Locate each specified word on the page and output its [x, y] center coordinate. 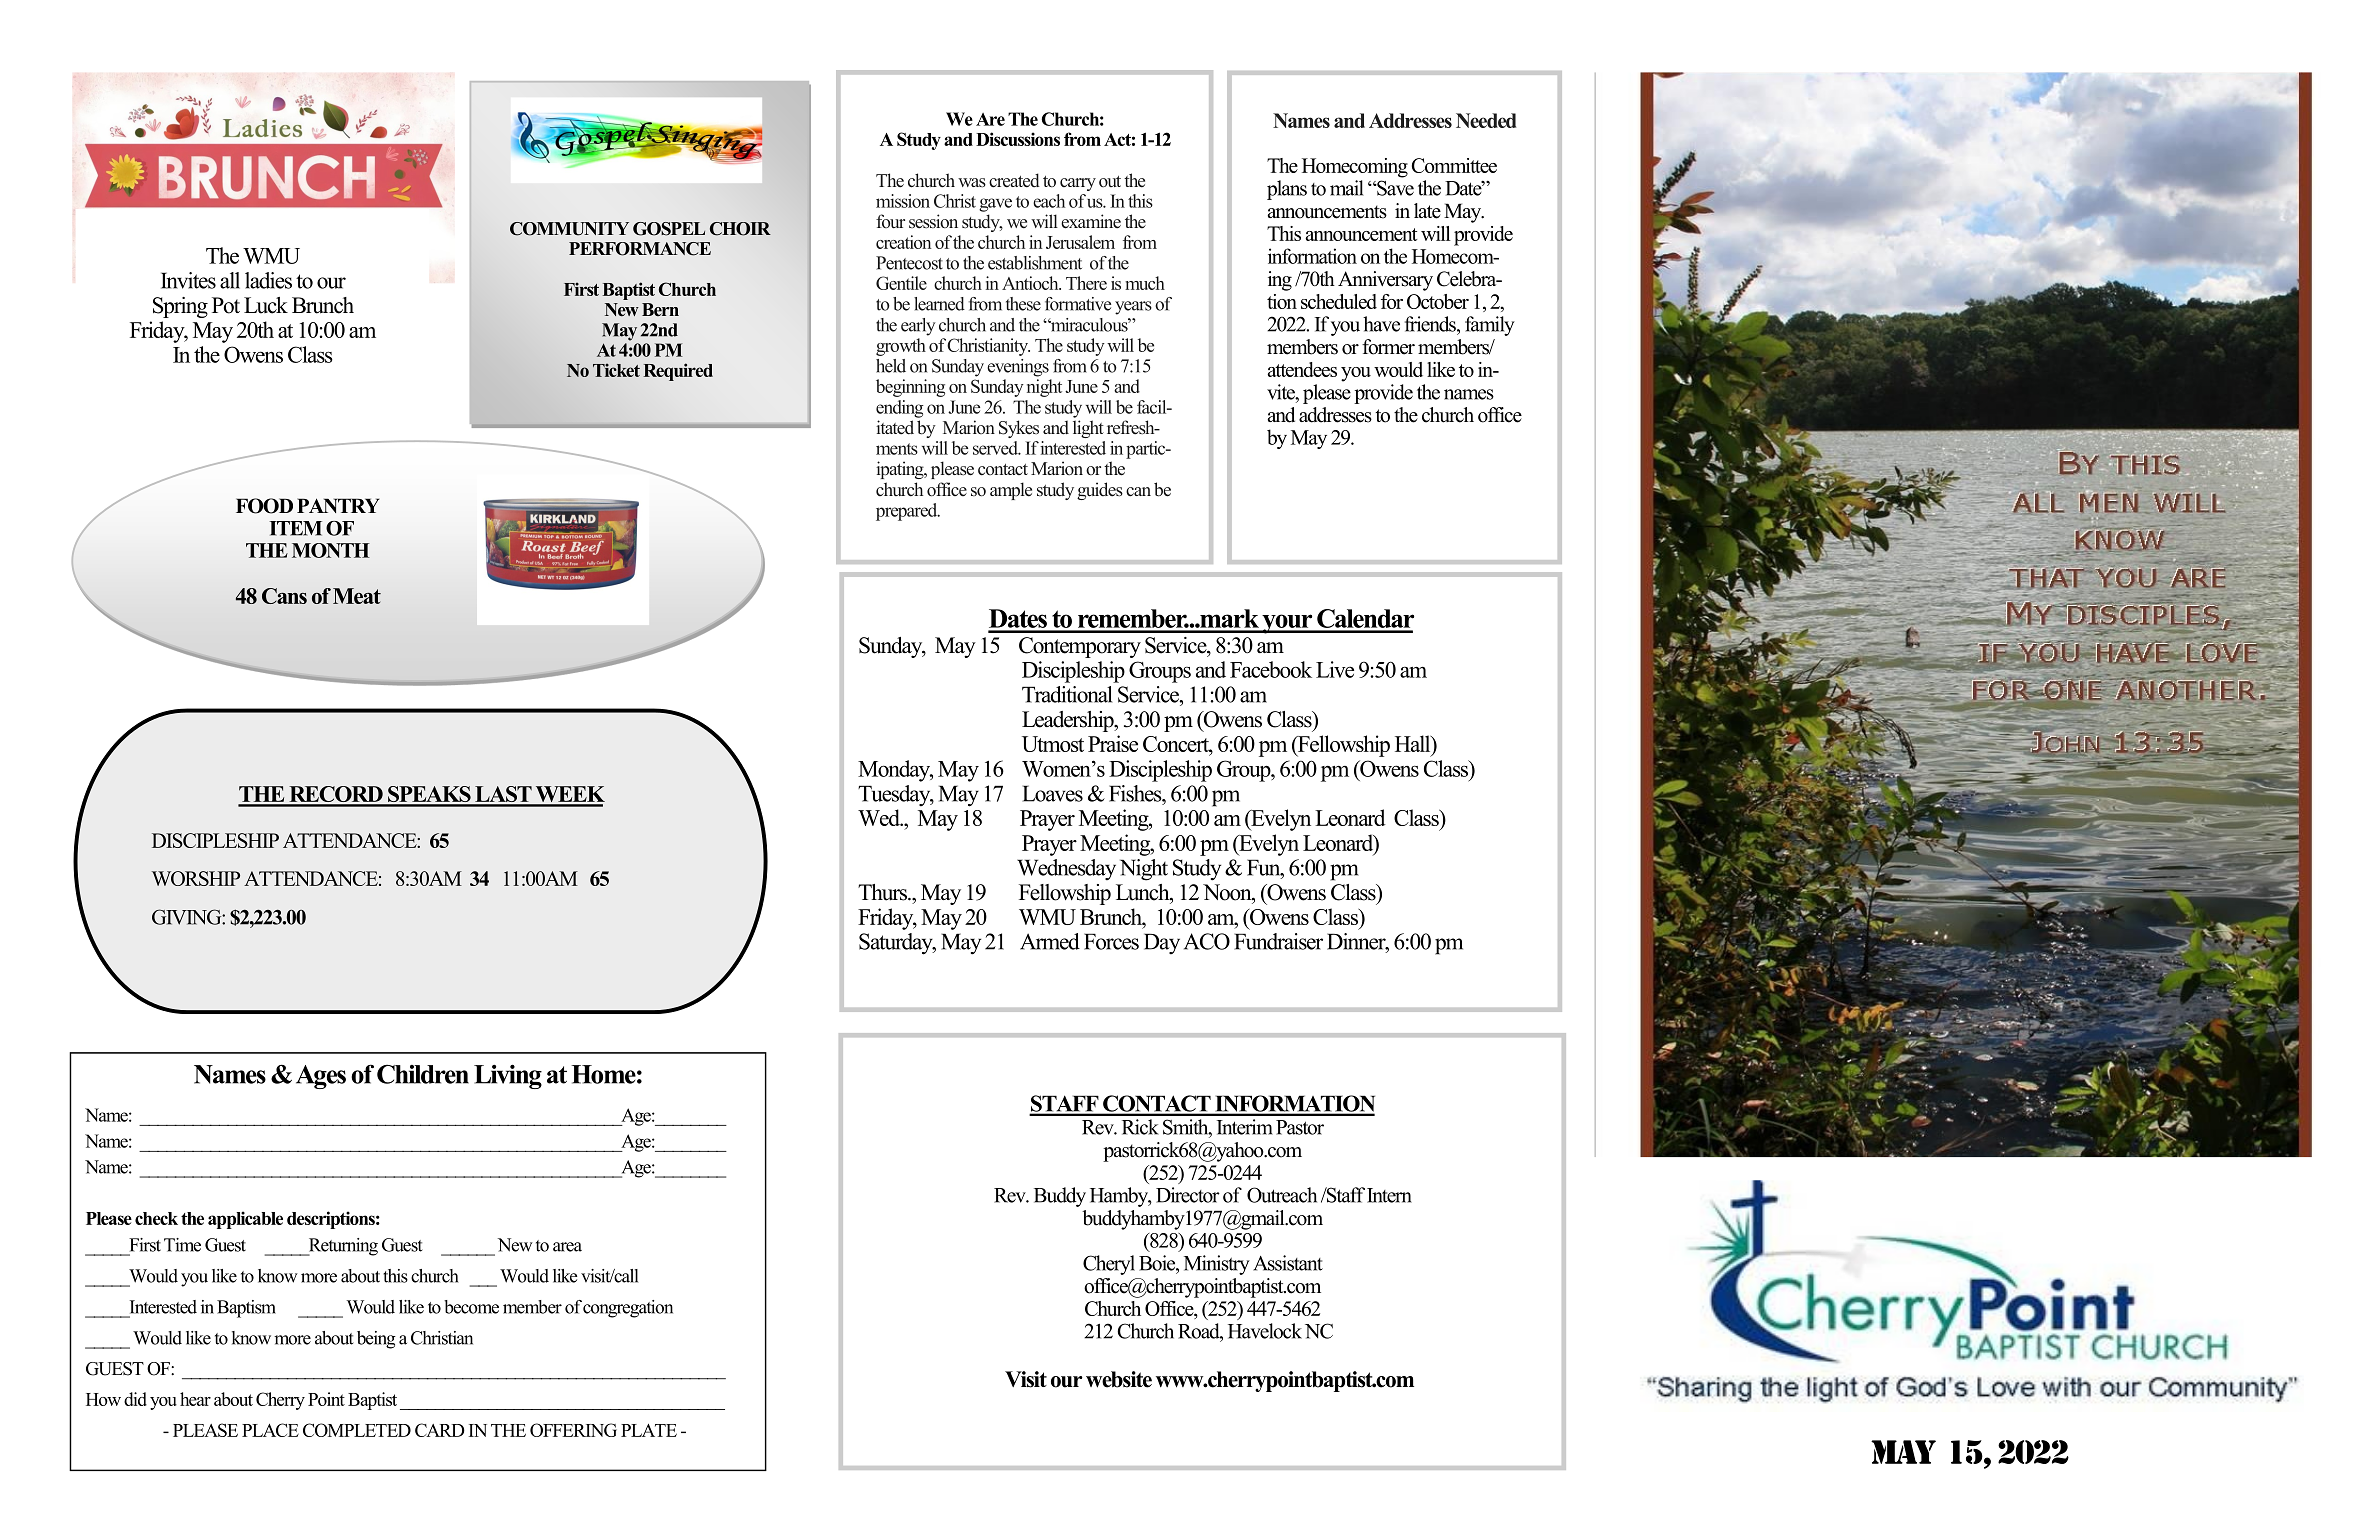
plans [1287, 190]
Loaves [1052, 793]
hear [195, 1399]
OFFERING [573, 1430]
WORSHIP [196, 878]
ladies [268, 280]
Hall [1414, 743]
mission [903, 201]
